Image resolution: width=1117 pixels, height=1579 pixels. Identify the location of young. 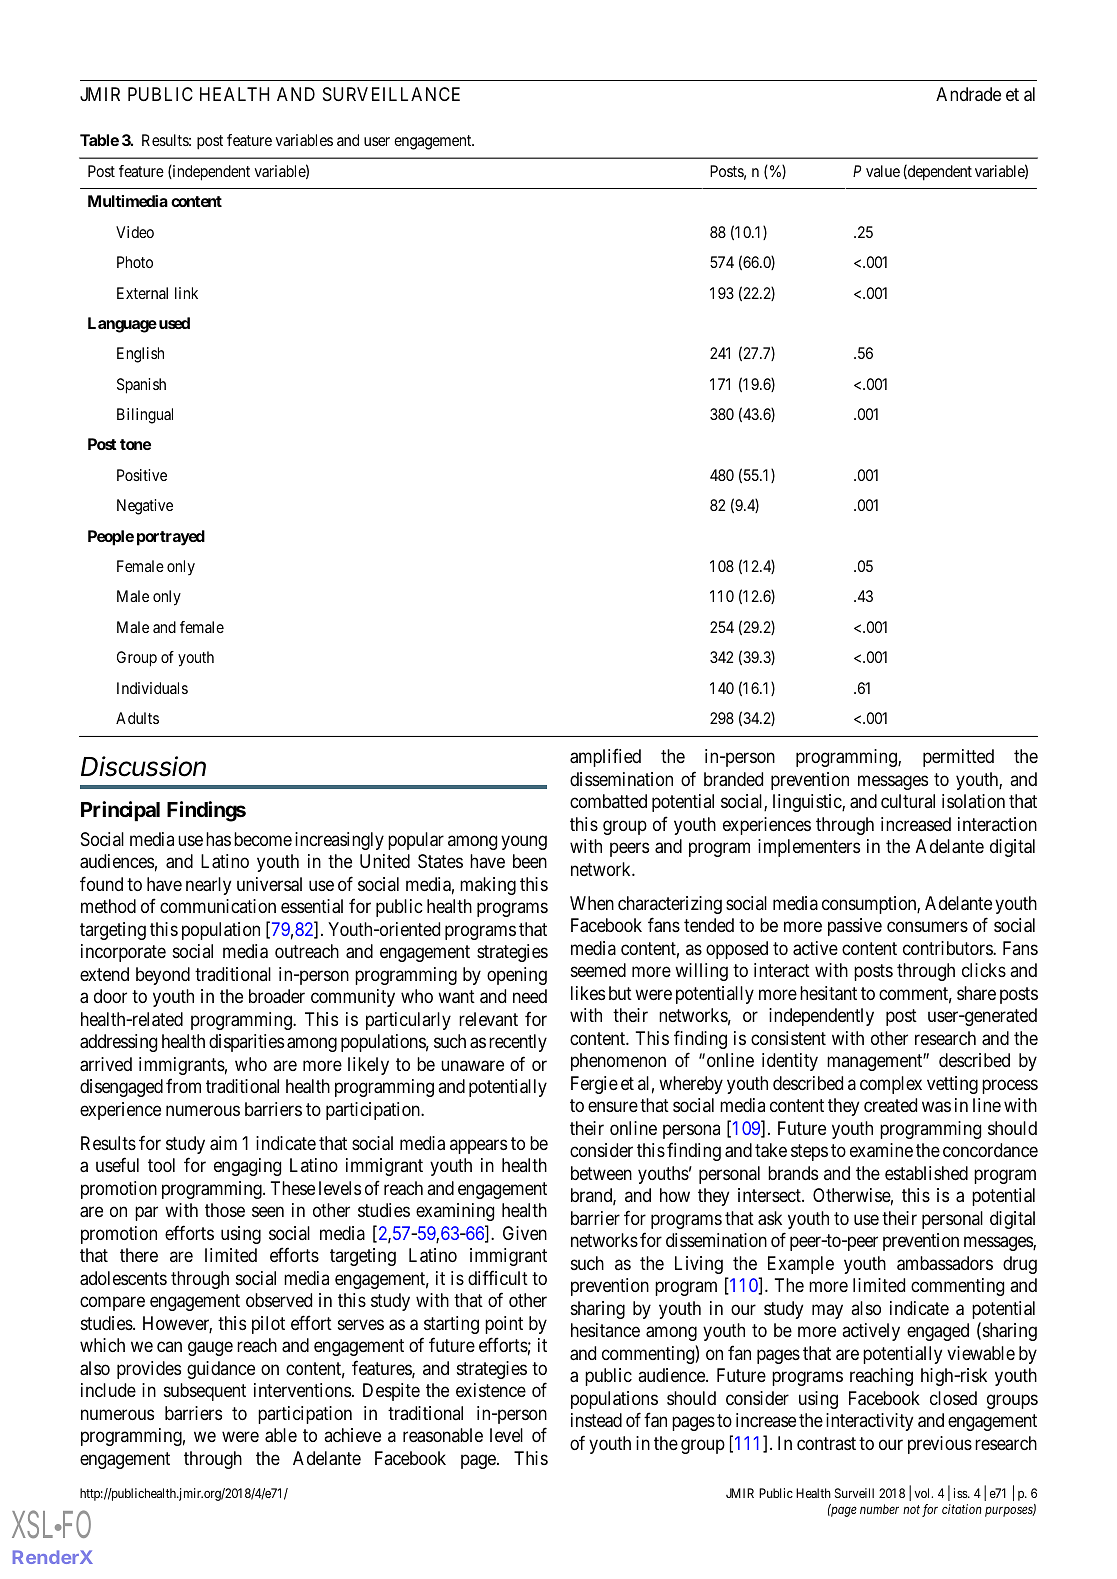
(524, 842).
